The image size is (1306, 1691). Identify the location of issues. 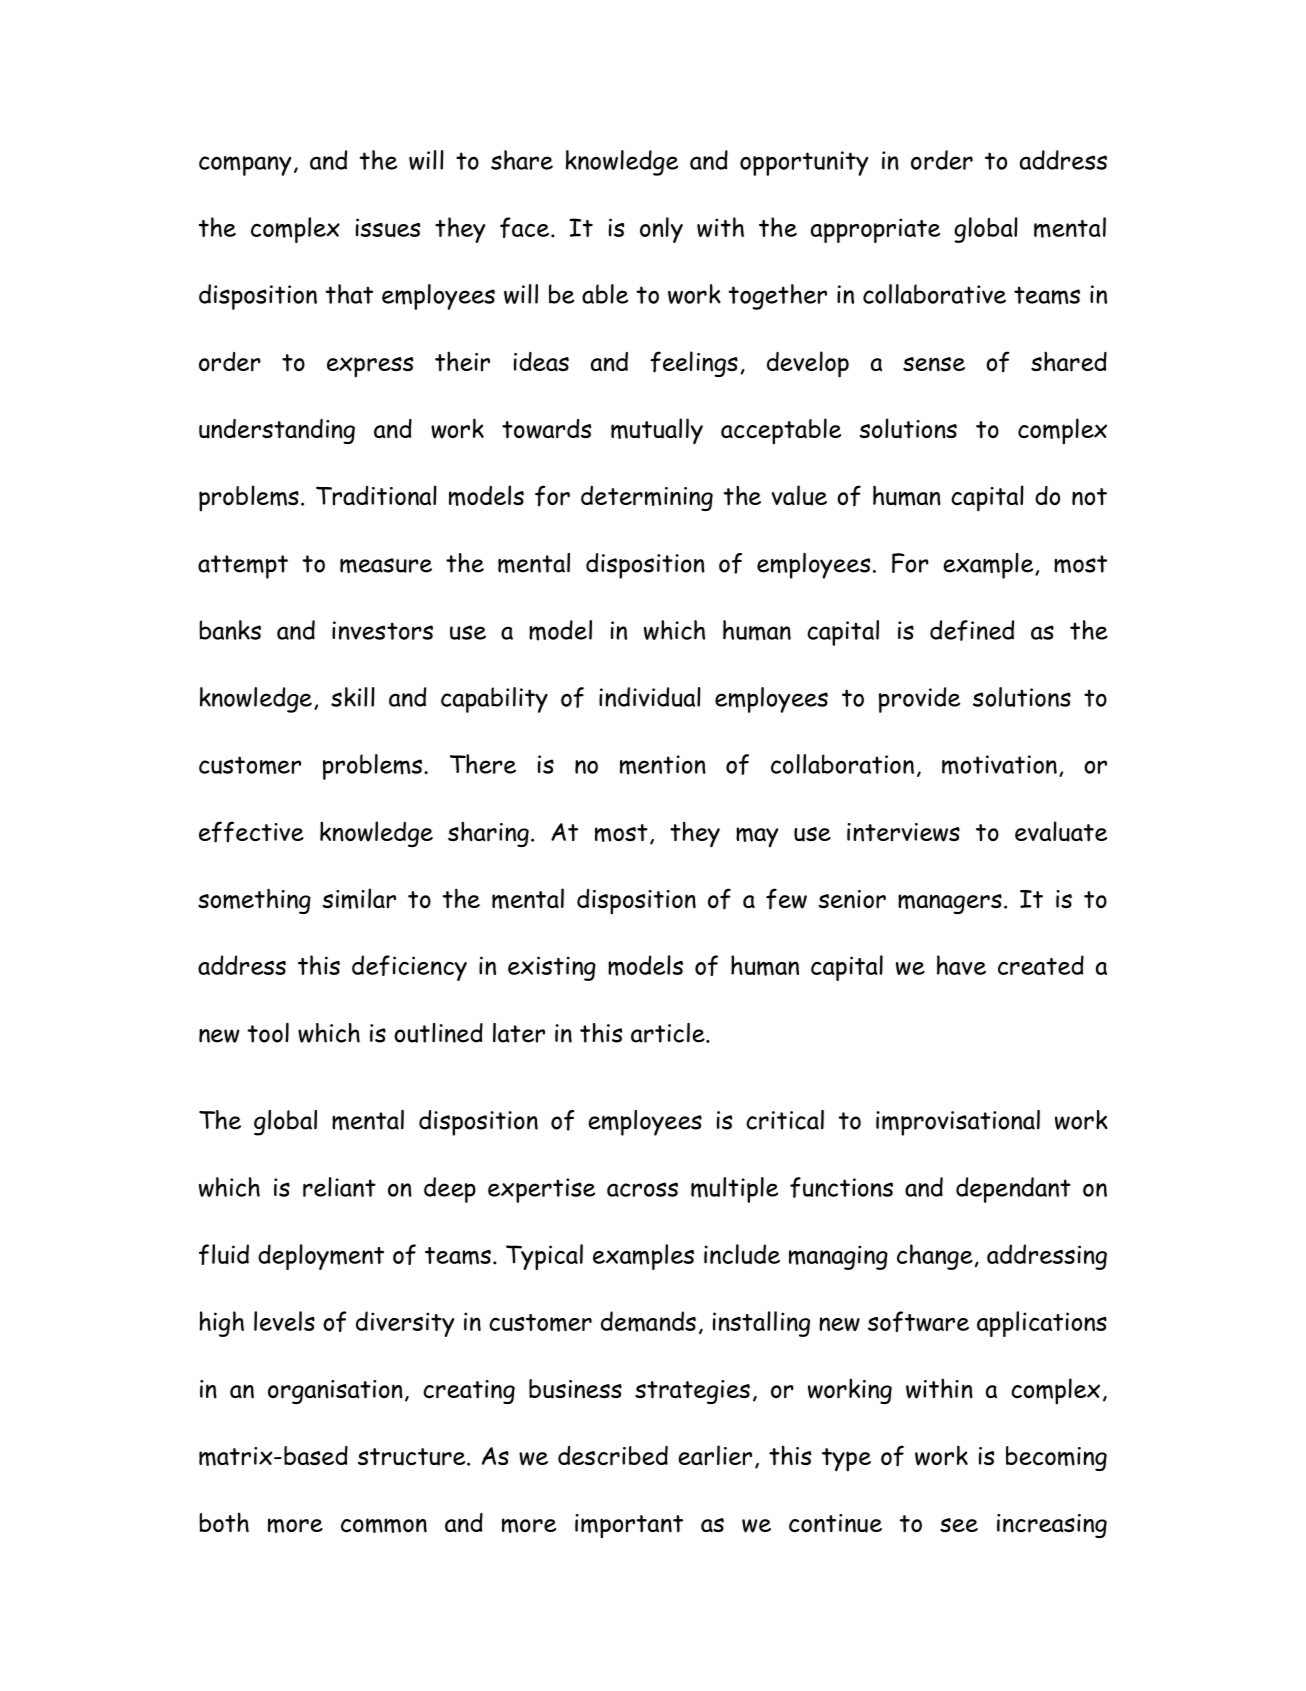
(388, 227).
